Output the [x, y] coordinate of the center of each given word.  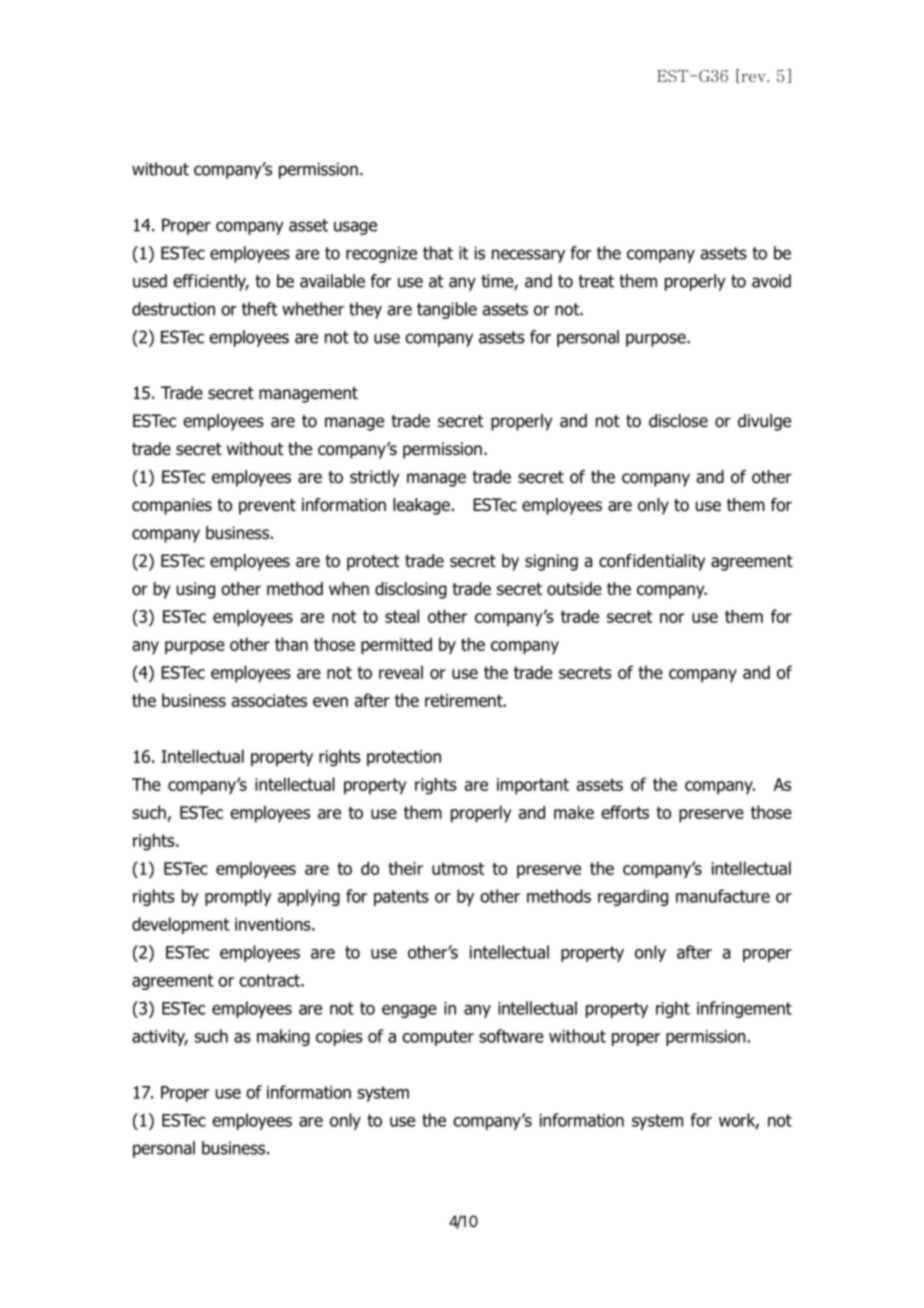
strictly [374, 478]
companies [172, 506]
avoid [771, 281]
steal [402, 616]
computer [438, 1038]
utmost [458, 868]
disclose [678, 421]
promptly [238, 897]
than [291, 644]
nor [672, 618]
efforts [625, 812]
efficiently [211, 282]
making [283, 1037]
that [438, 253]
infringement [744, 1009]
